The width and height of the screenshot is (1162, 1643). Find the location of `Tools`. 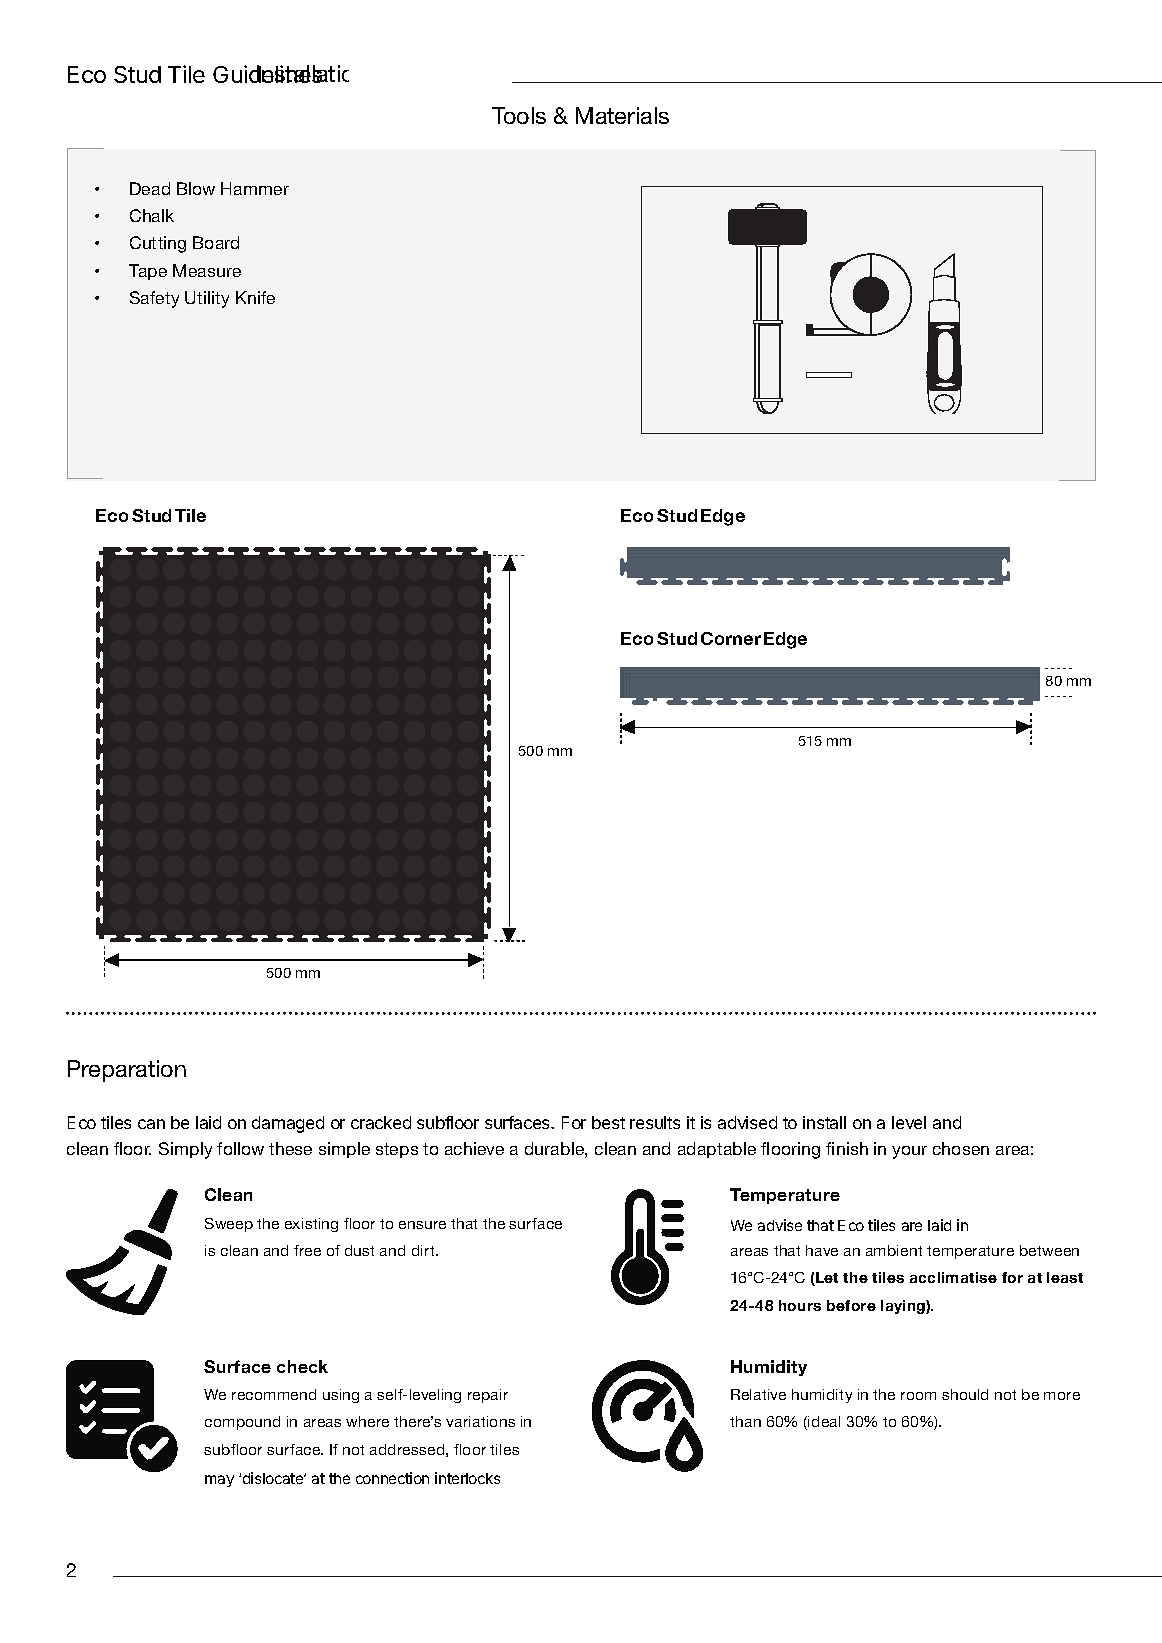

Tools is located at coordinates (519, 115).
